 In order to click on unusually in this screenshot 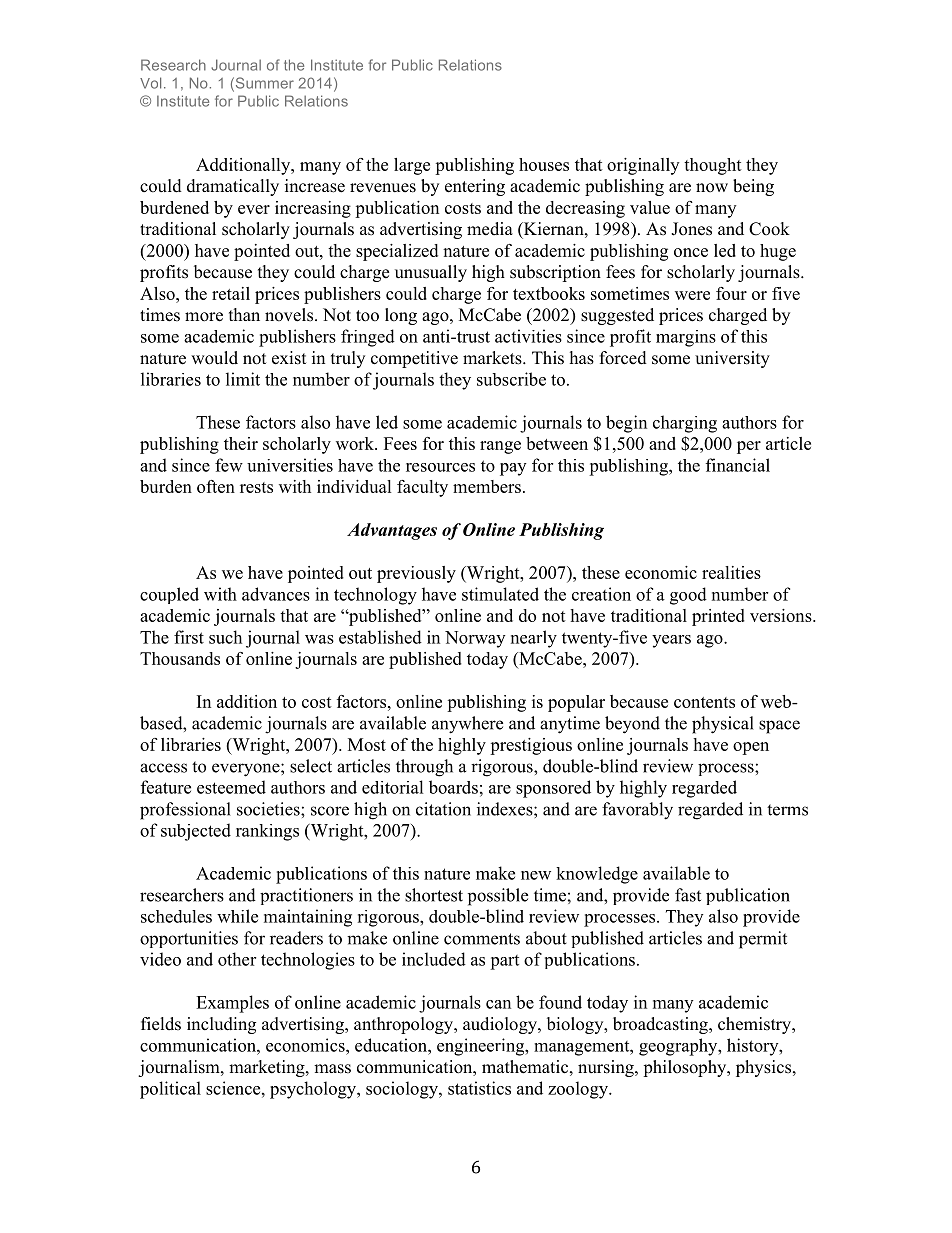, I will do `click(431, 273)`.
